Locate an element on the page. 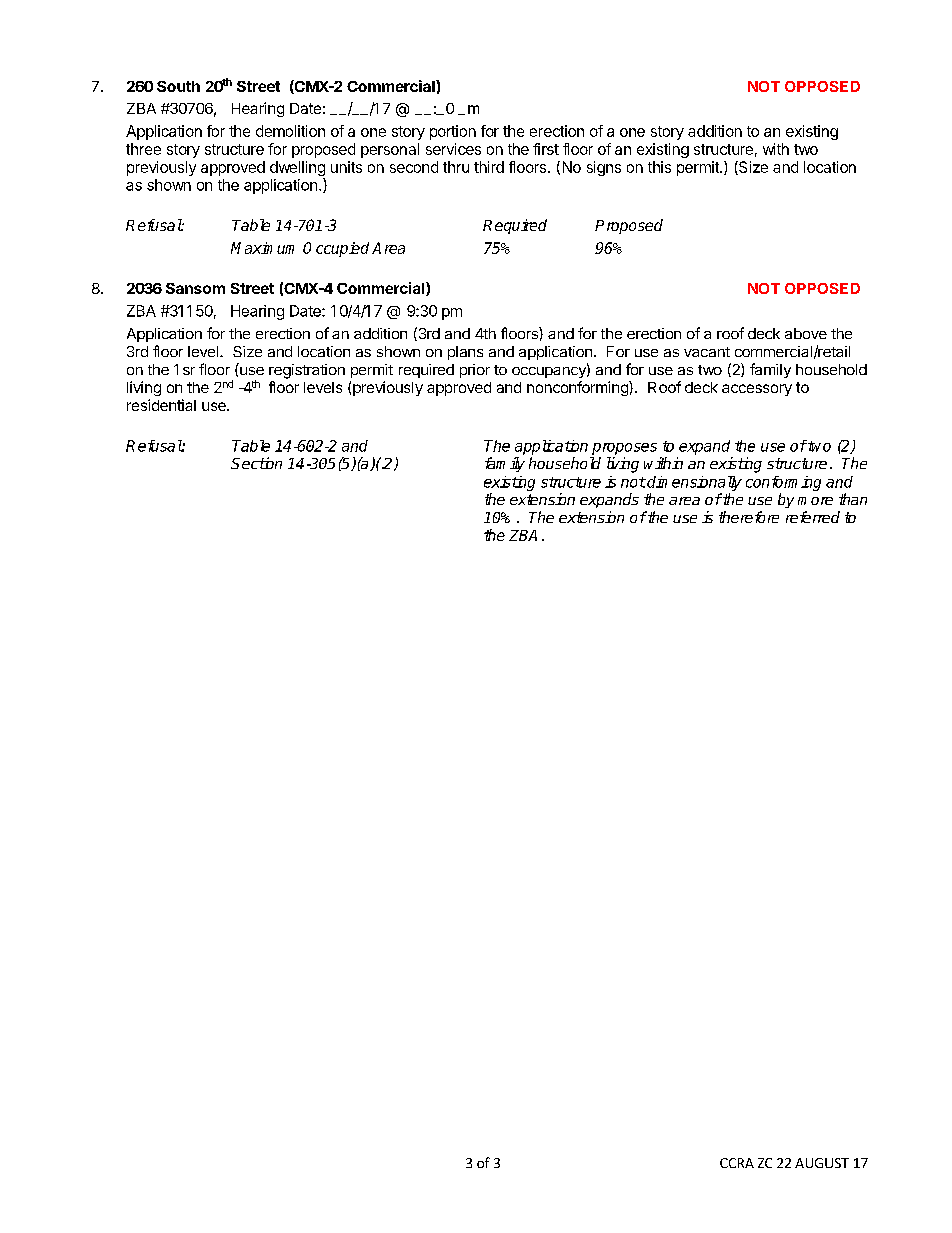  portion is located at coordinates (453, 132).
